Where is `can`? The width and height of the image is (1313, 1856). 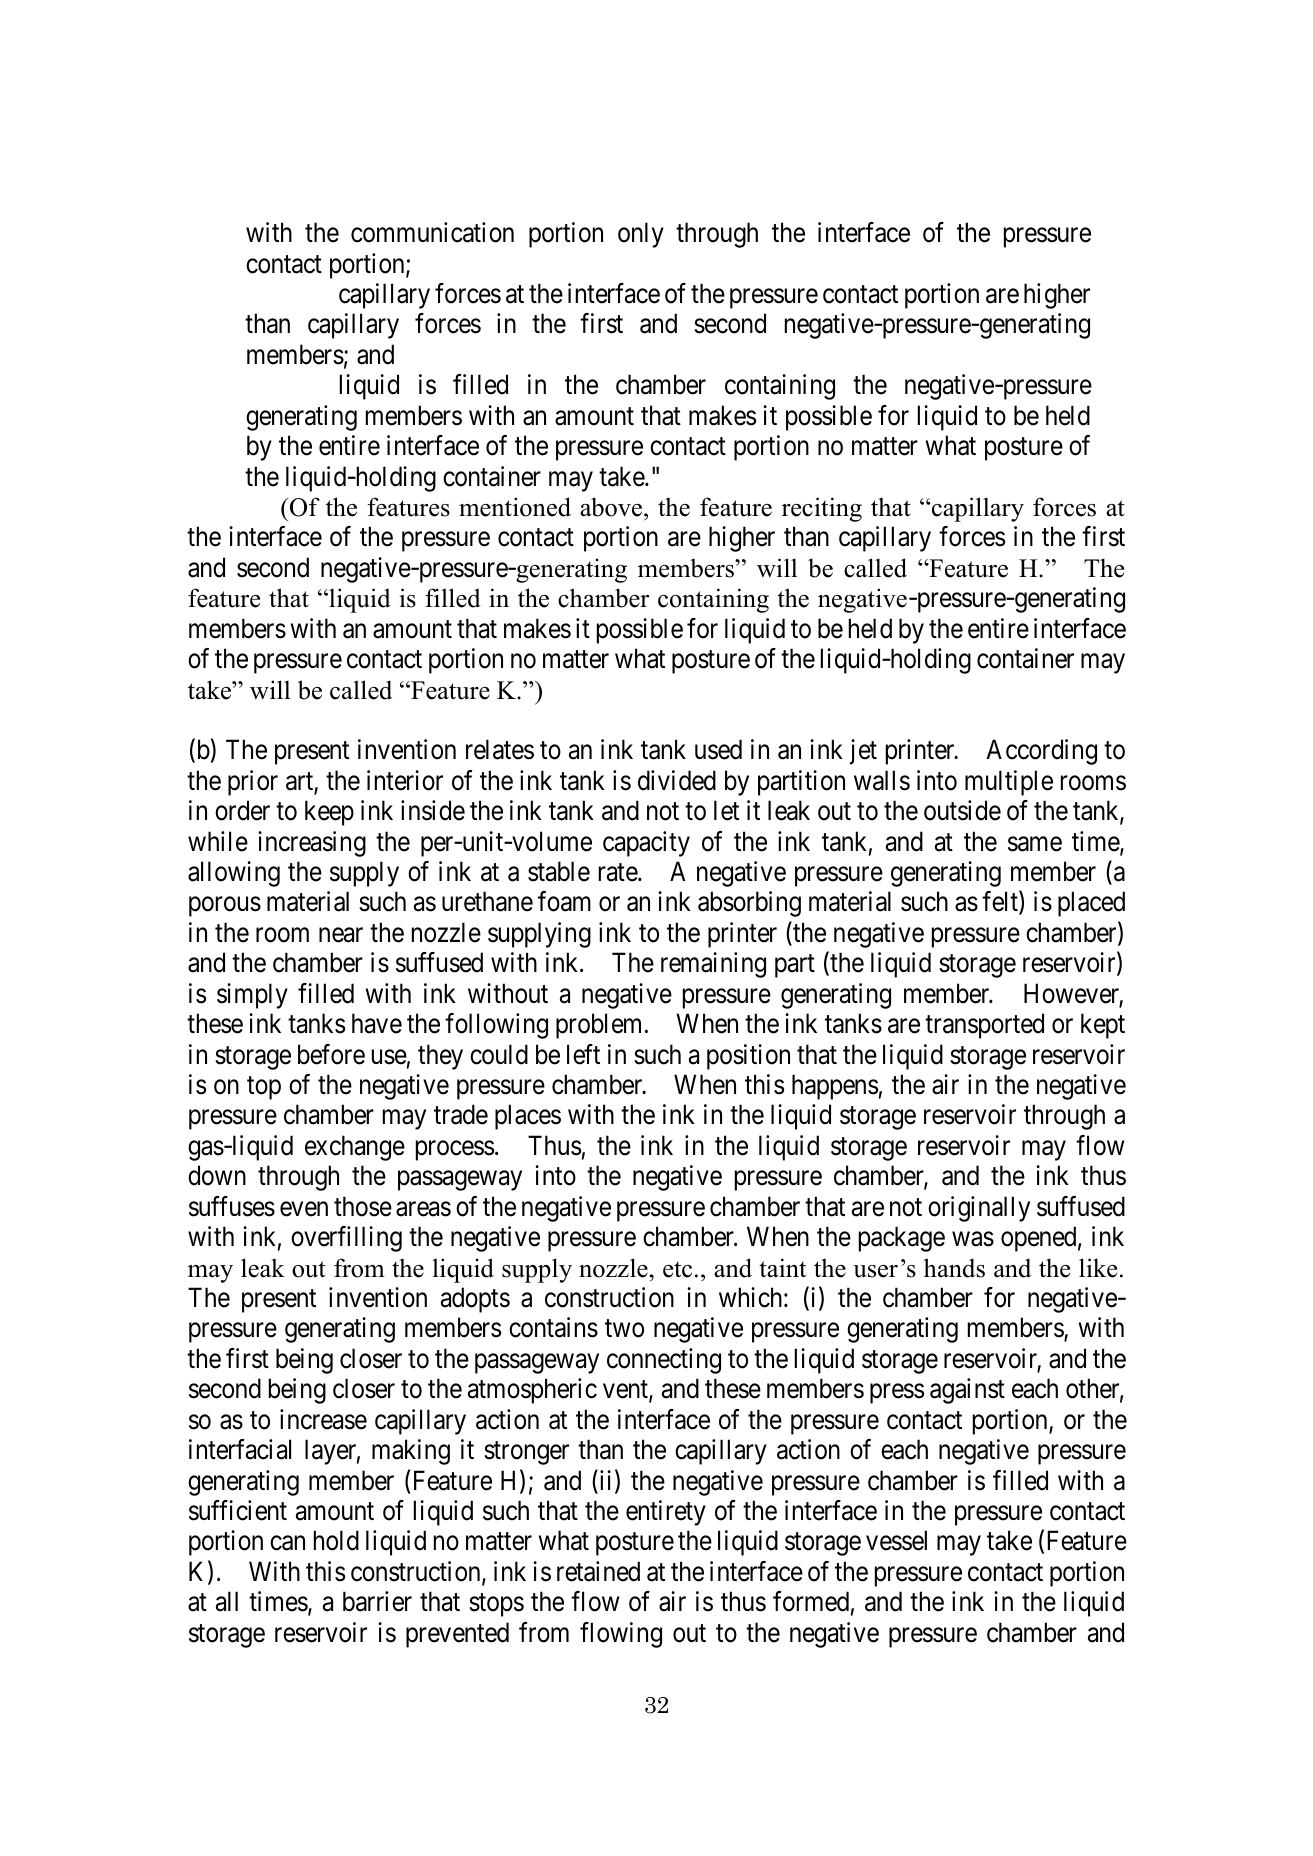
can is located at coordinates (287, 1543).
